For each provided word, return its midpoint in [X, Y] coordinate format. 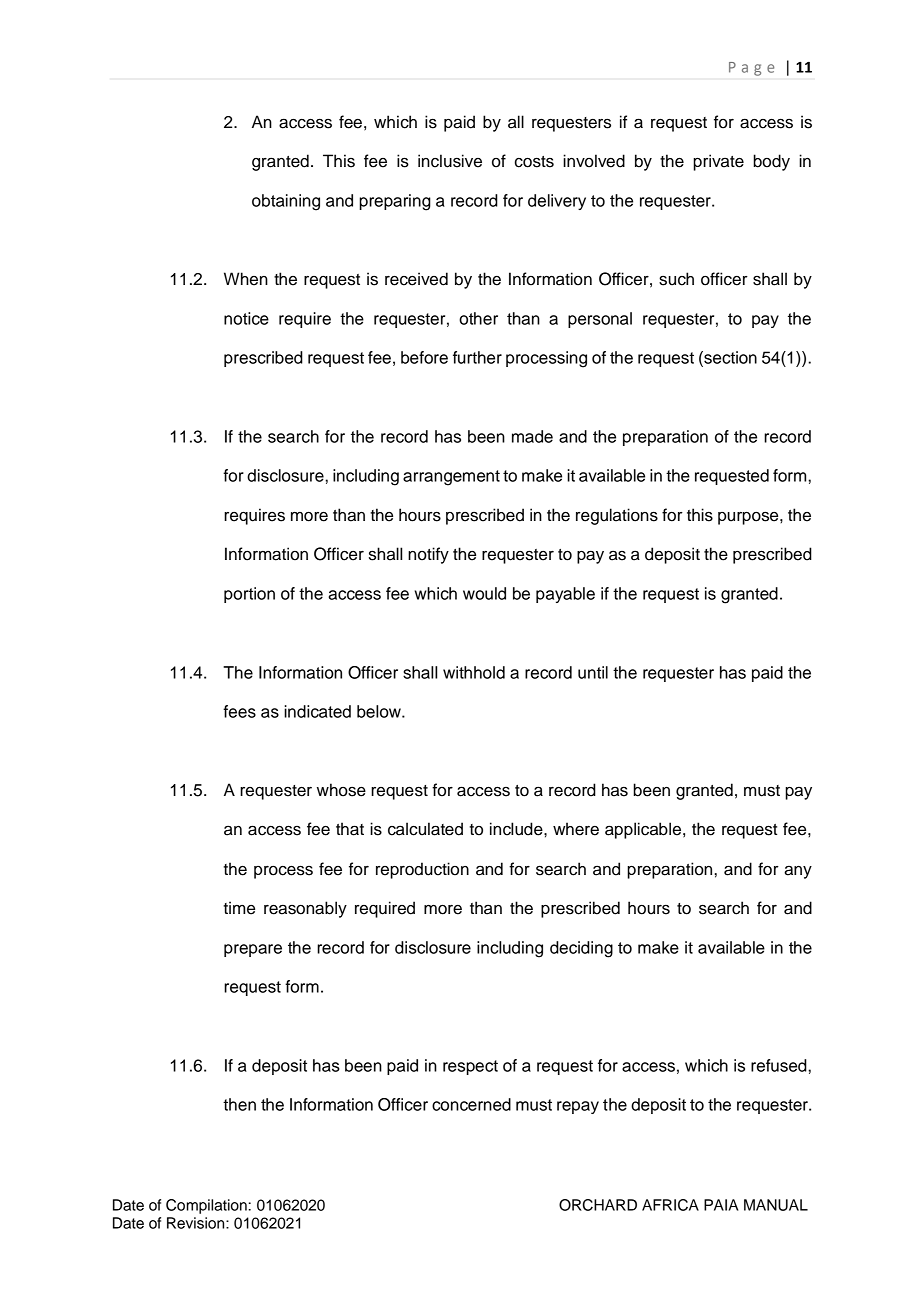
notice [246, 318]
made [532, 436]
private [718, 162]
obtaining [286, 202]
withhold [474, 672]
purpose [749, 518]
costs [534, 162]
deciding [581, 949]
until [593, 672]
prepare [253, 950]
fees [239, 711]
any [798, 872]
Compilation [206, 1206]
